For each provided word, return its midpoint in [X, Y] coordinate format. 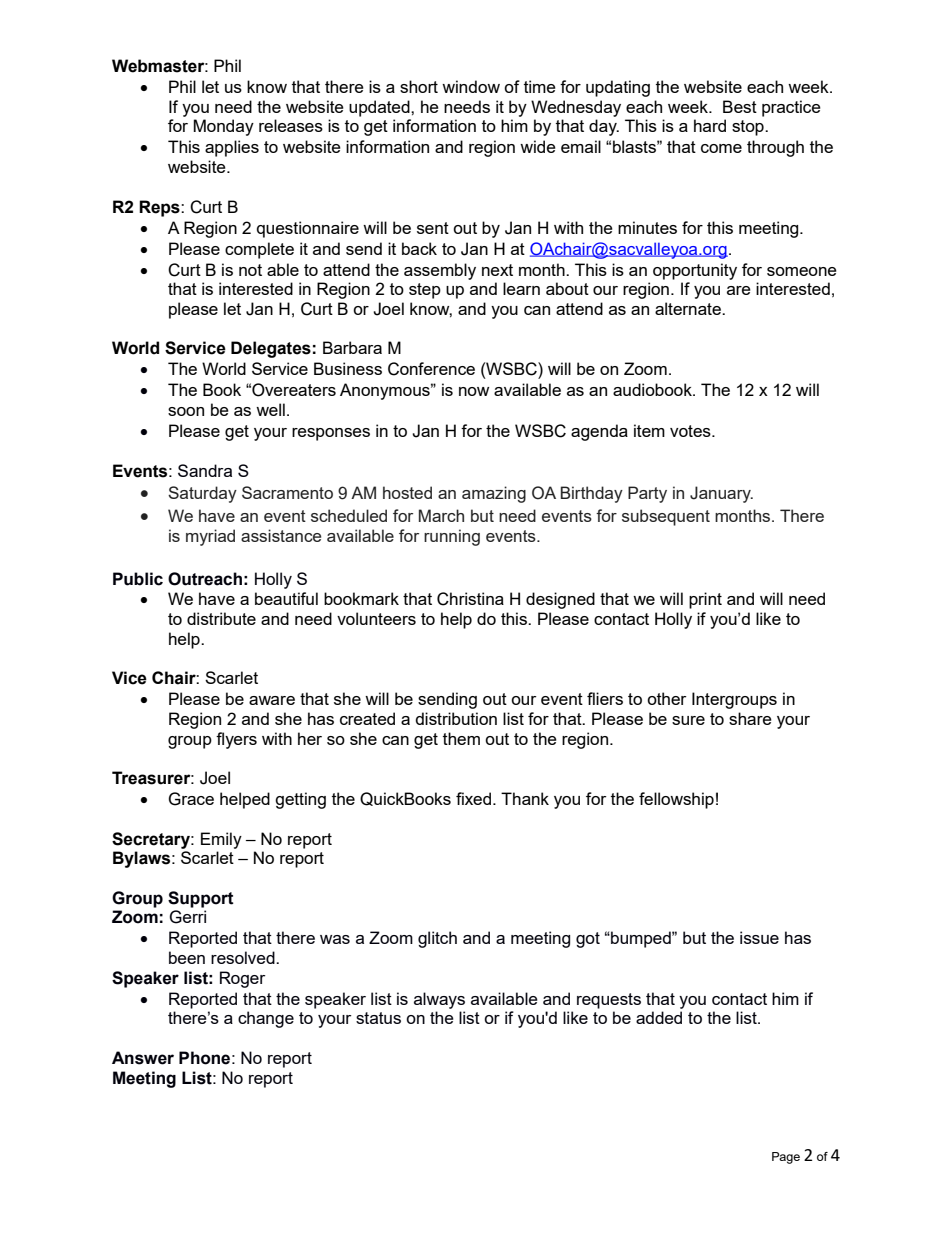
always [439, 1000]
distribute [221, 618]
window [471, 86]
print [705, 600]
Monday [223, 127]
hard [710, 125]
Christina [470, 599]
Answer [143, 1058]
